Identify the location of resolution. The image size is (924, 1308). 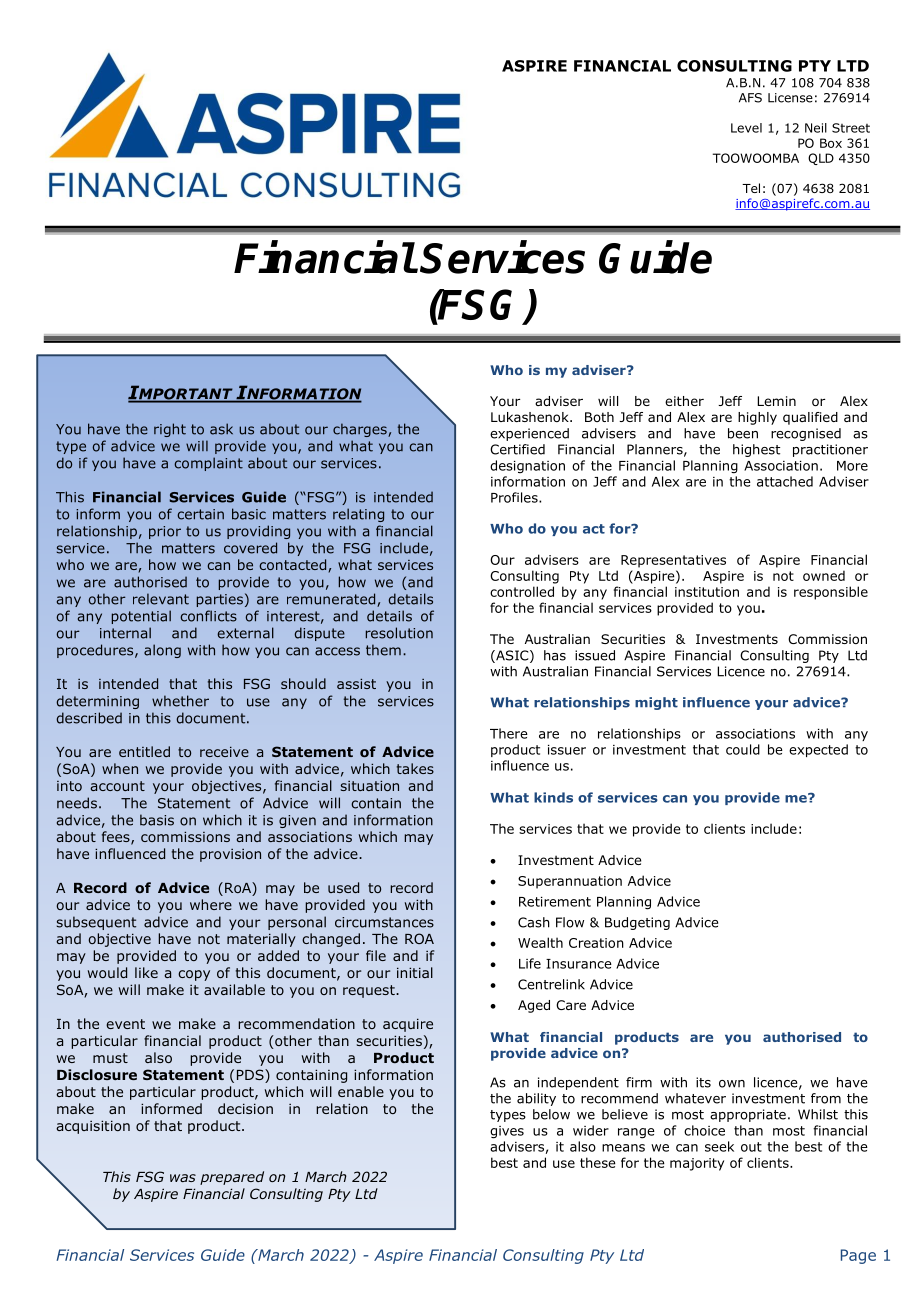
(399, 633).
